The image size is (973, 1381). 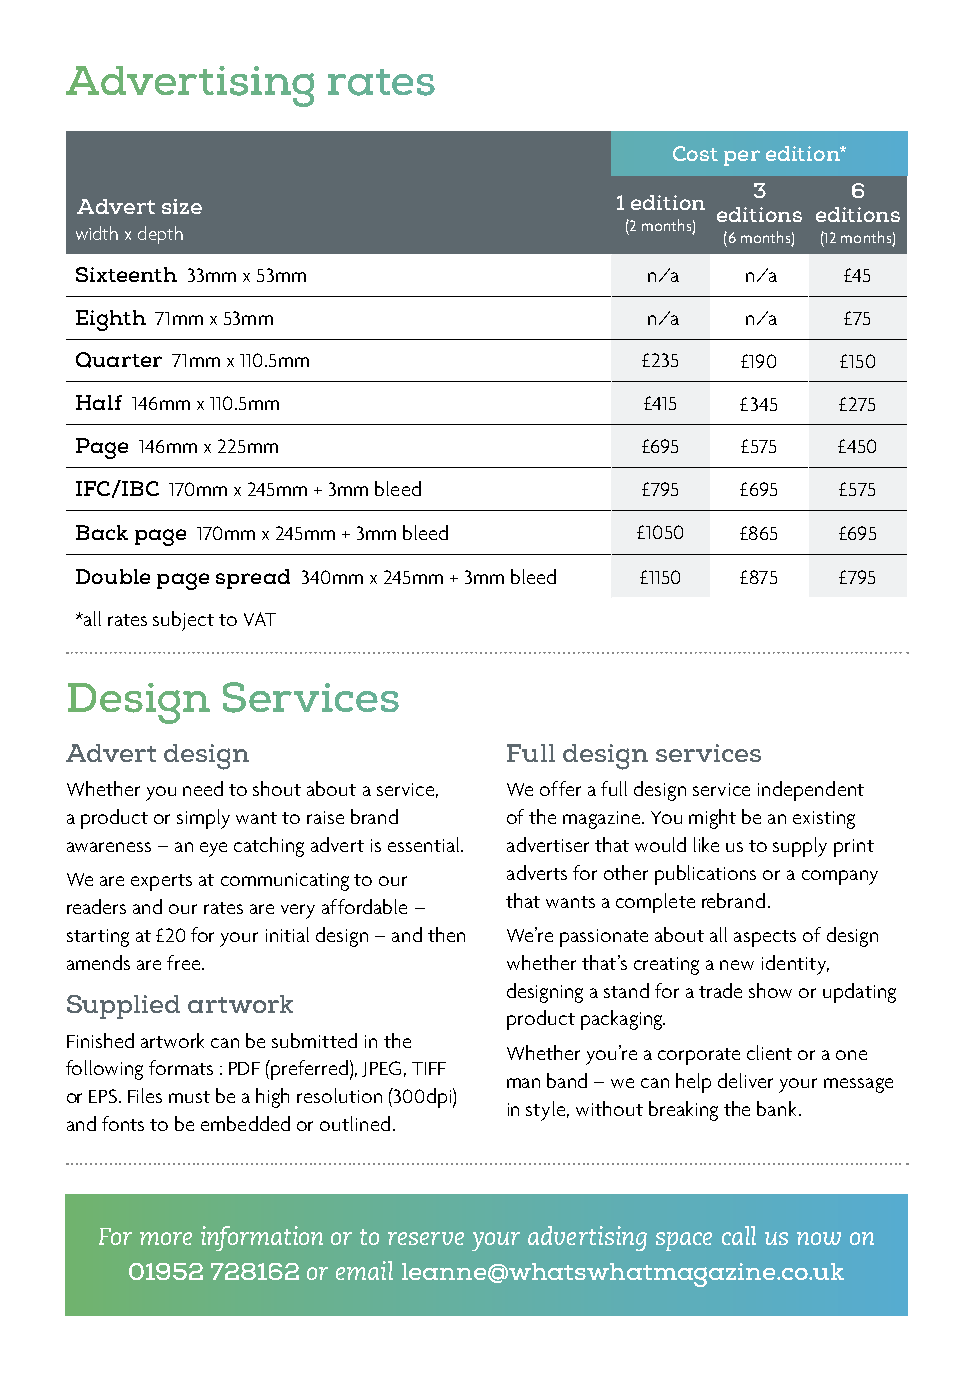 What do you see at coordinates (739, 1235) in the screenshot?
I see `call` at bounding box center [739, 1235].
